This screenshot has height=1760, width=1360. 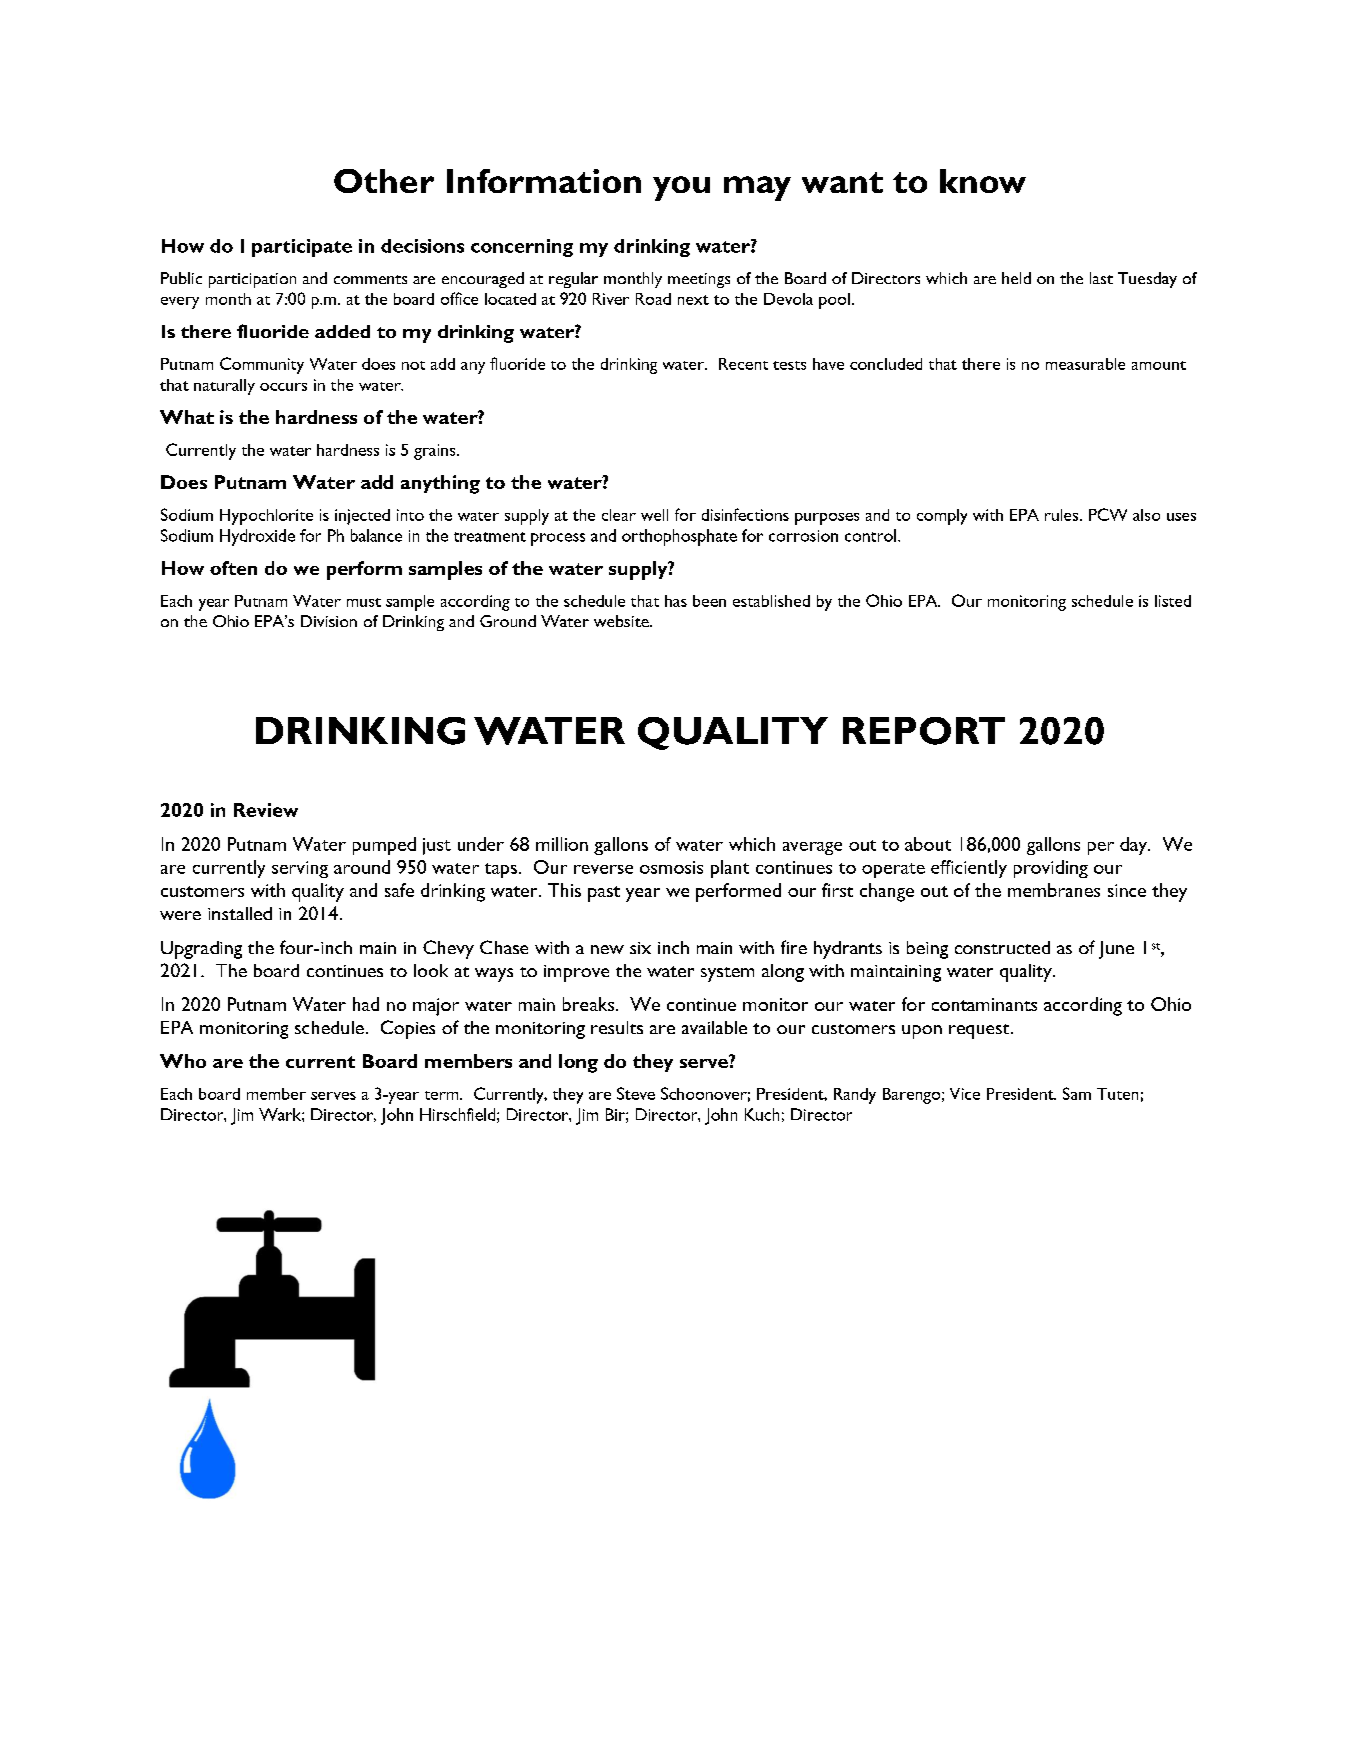 What do you see at coordinates (1085, 364) in the screenshot?
I see `measurable` at bounding box center [1085, 364].
